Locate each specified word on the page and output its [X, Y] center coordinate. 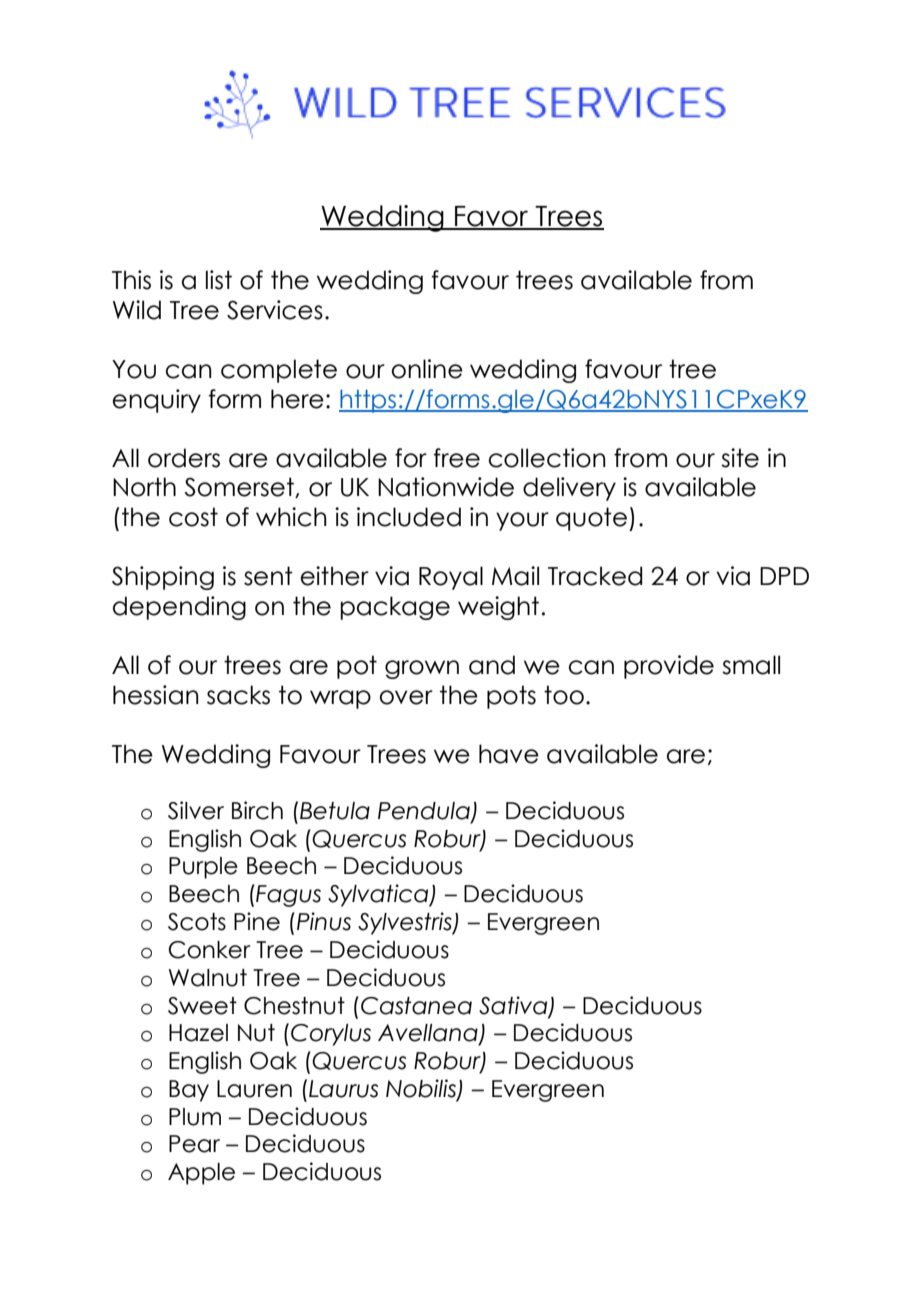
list [219, 280]
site [740, 458]
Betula [335, 811]
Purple [203, 868]
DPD [784, 576]
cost [193, 517]
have [509, 754]
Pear [194, 1144]
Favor [492, 217]
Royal [451, 578]
